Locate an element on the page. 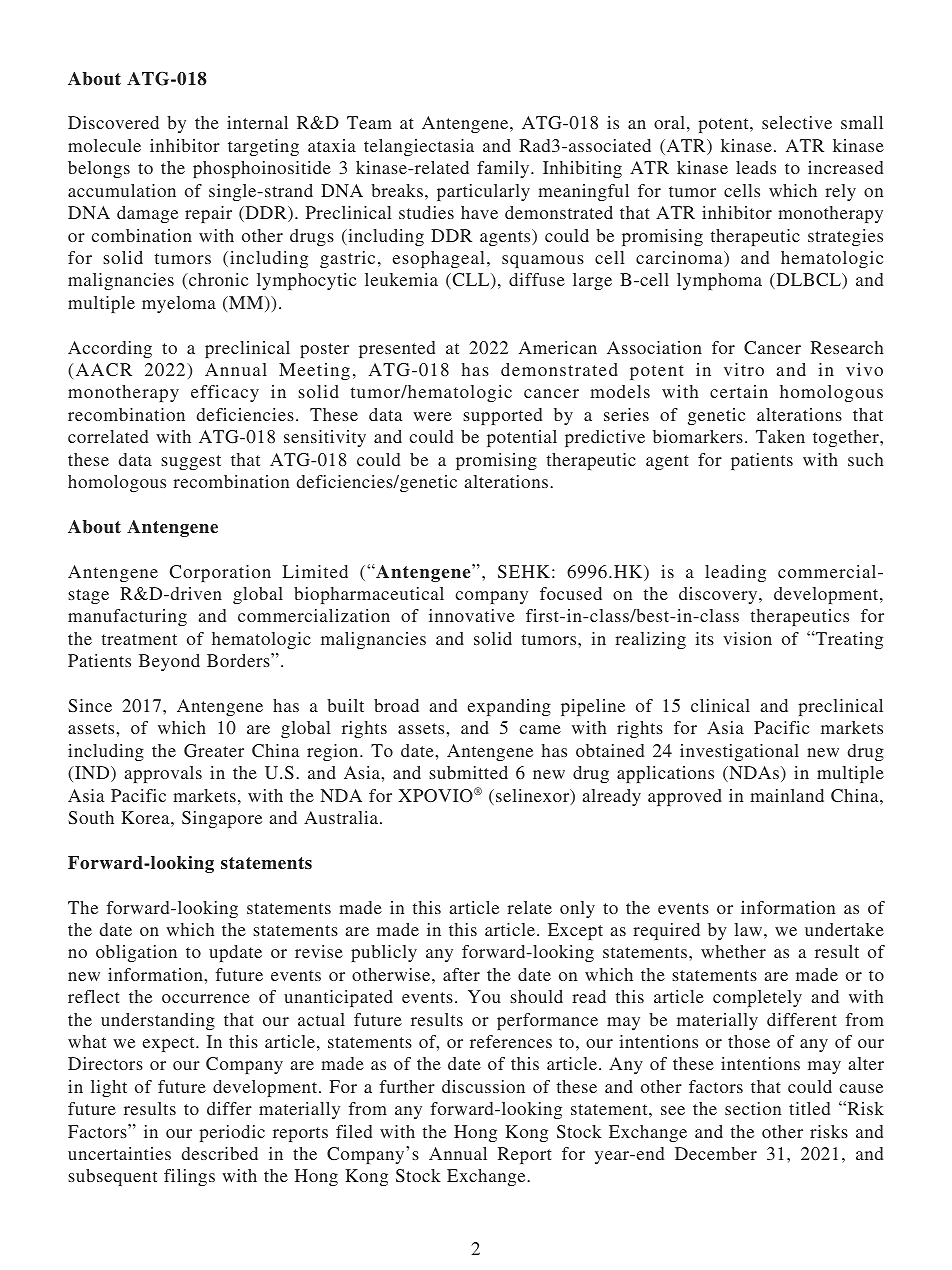 The width and height of the document is (952, 1270). discussion is located at coordinates (483, 1086).
